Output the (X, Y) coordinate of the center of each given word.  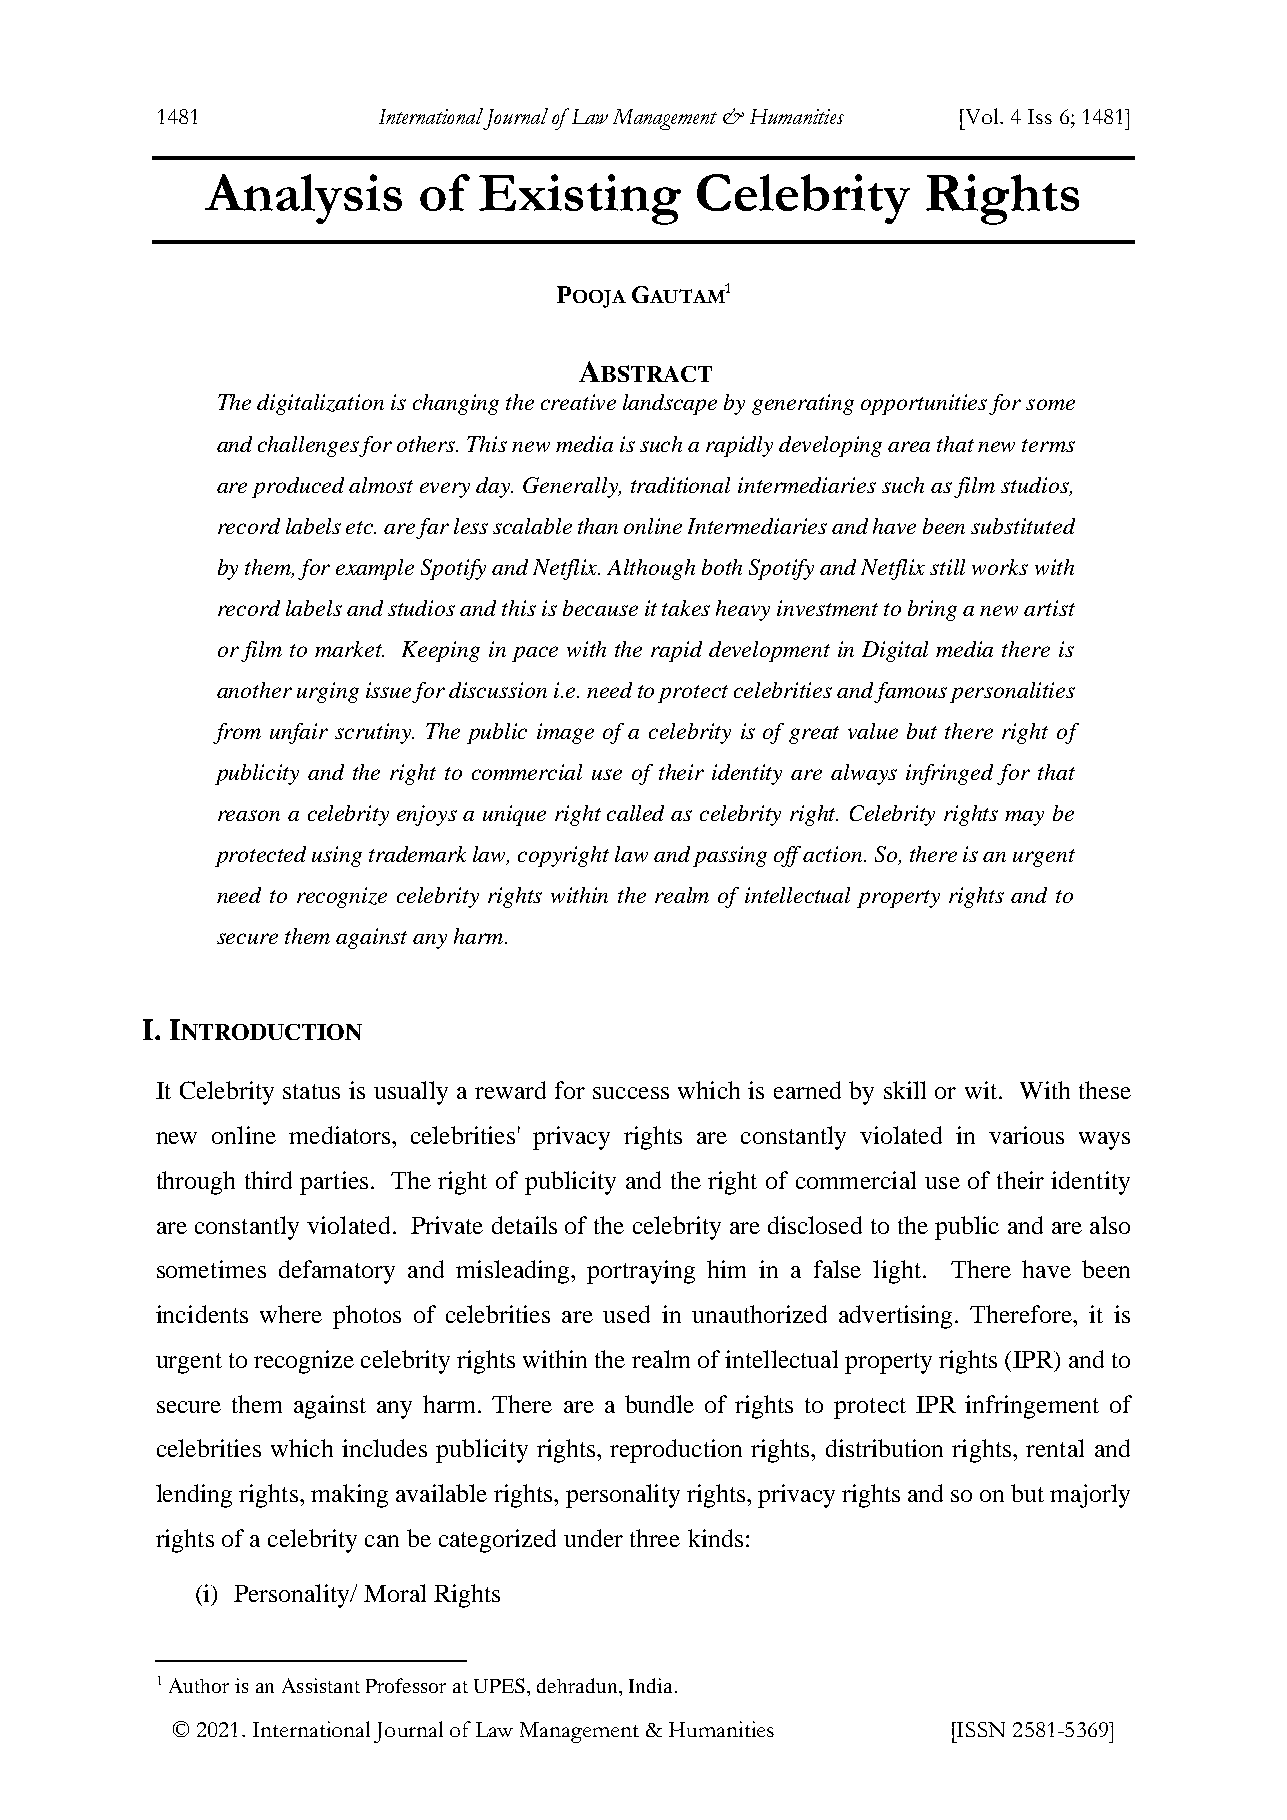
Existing (580, 199)
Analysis (303, 199)
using (337, 856)
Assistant (321, 1685)
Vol (981, 116)
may (1024, 818)
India (650, 1685)
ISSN (980, 1729)
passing (730, 856)
